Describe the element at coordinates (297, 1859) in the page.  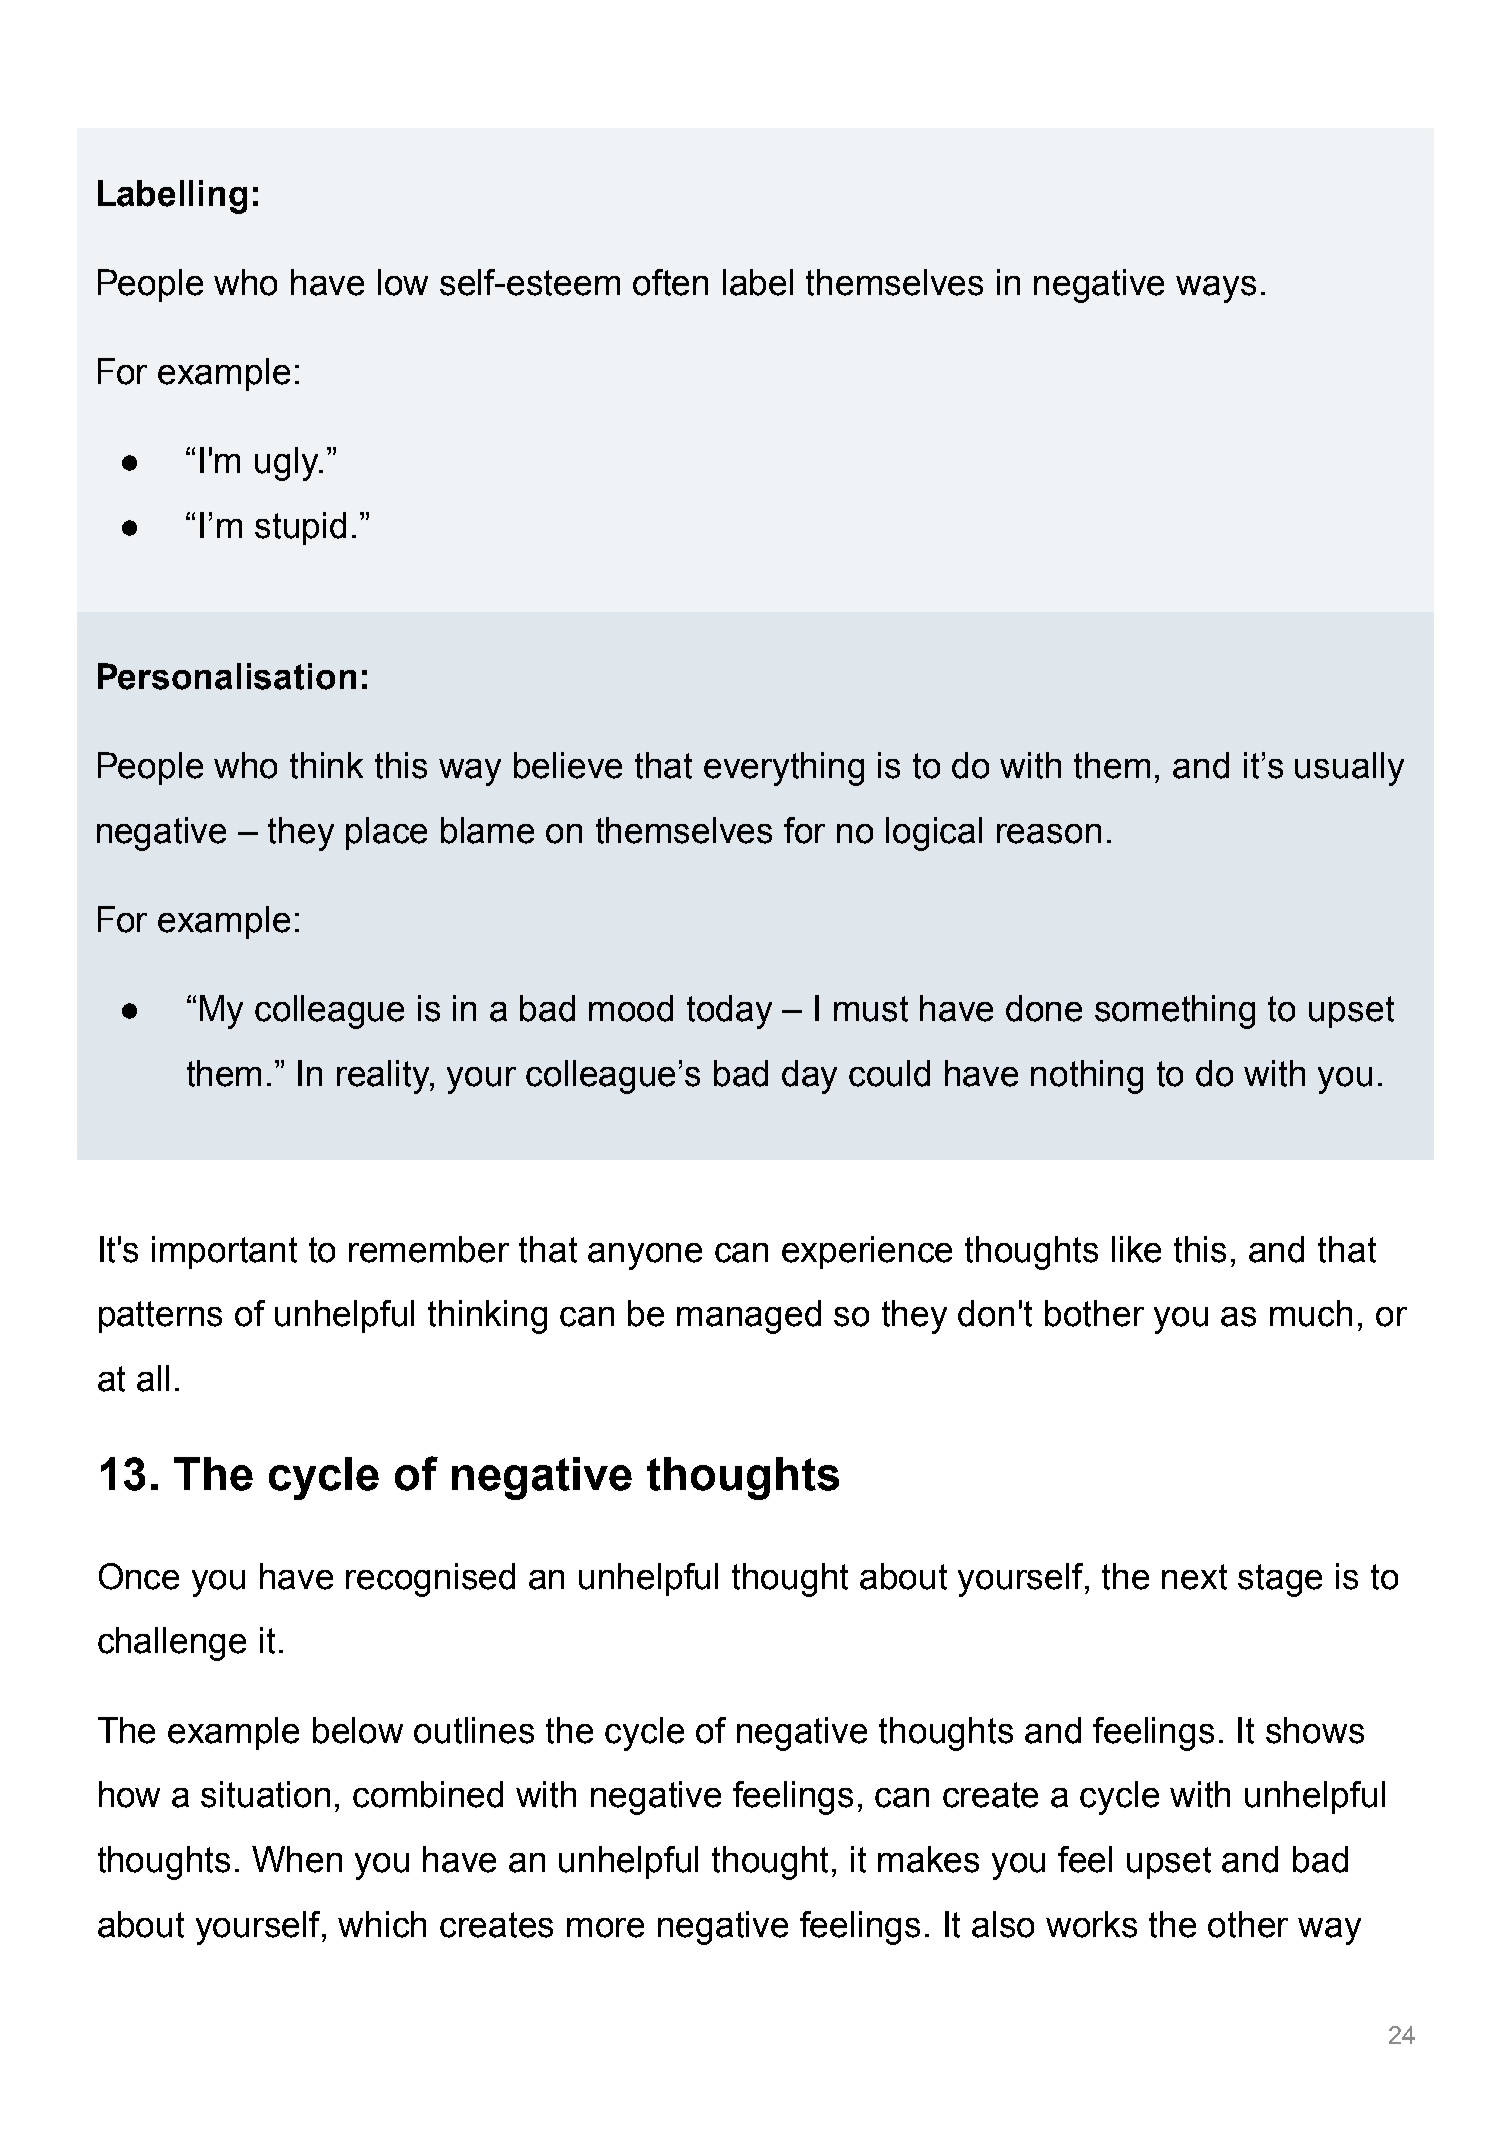
I see `When` at that location.
